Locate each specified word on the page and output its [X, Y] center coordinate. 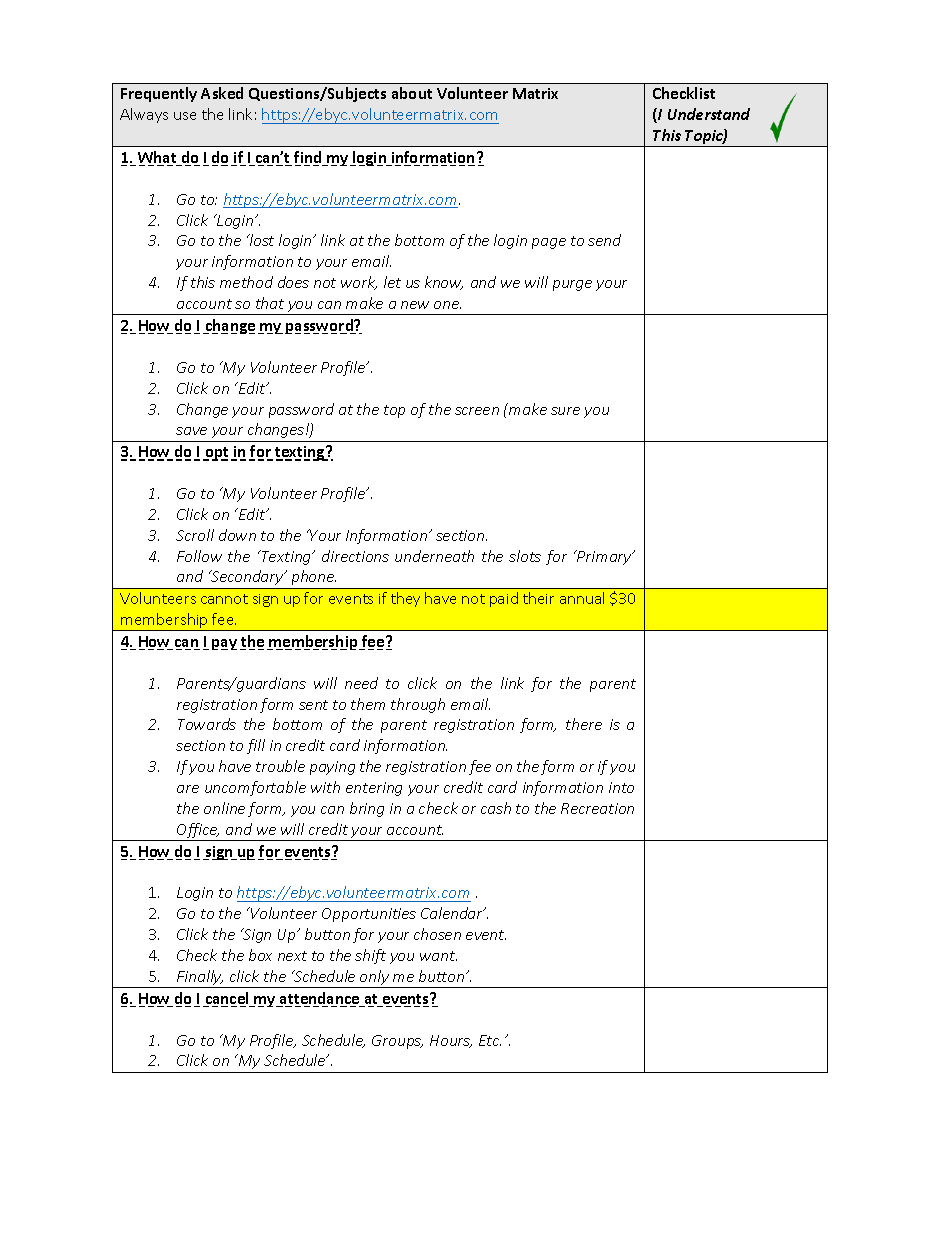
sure [565, 411]
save [191, 431]
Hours [451, 1041]
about [412, 93]
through [418, 705]
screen [477, 411]
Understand [709, 114]
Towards [207, 724]
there [584, 724]
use [185, 116]
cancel [227, 999]
